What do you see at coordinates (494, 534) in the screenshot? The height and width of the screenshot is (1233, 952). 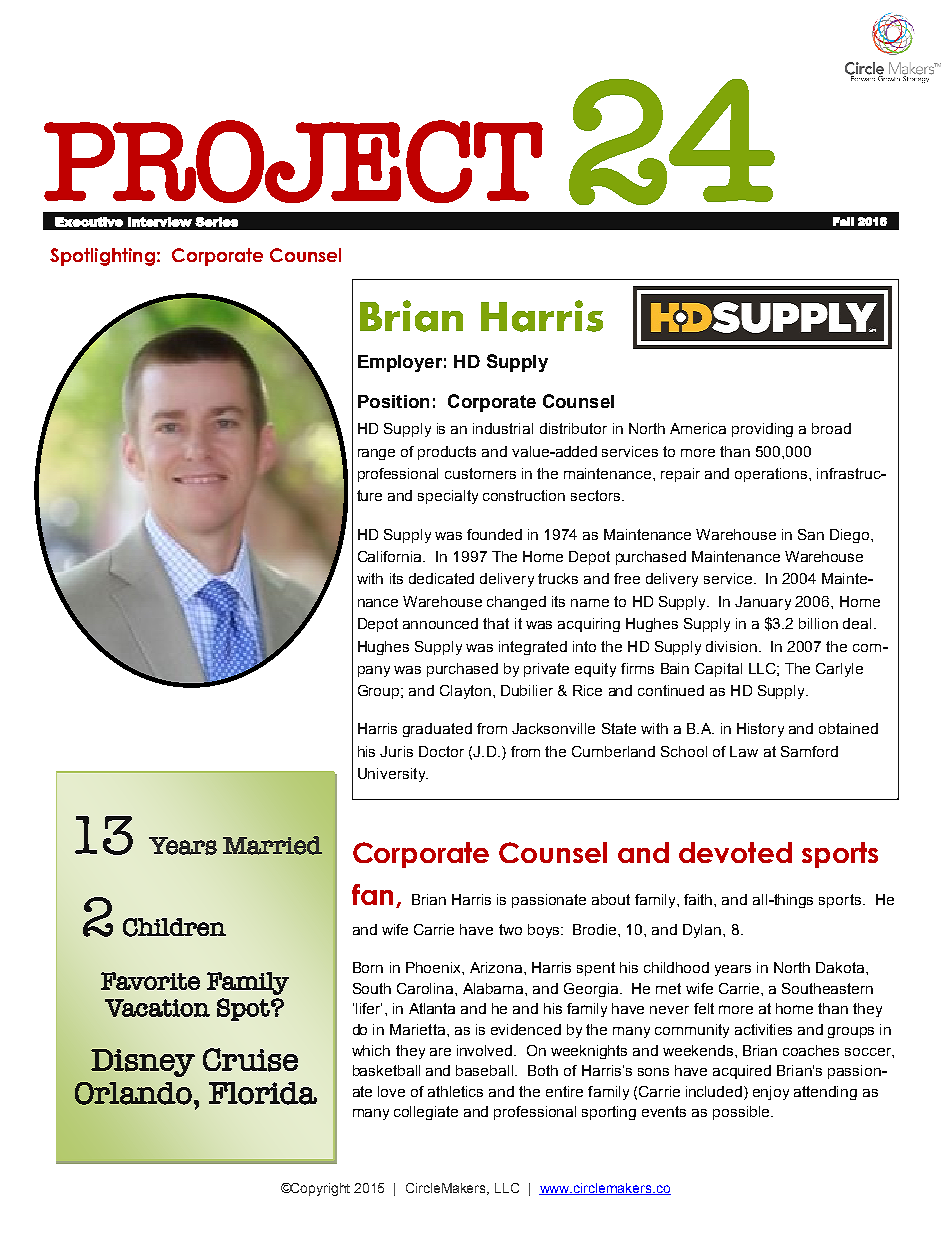 I see `founded` at bounding box center [494, 534].
